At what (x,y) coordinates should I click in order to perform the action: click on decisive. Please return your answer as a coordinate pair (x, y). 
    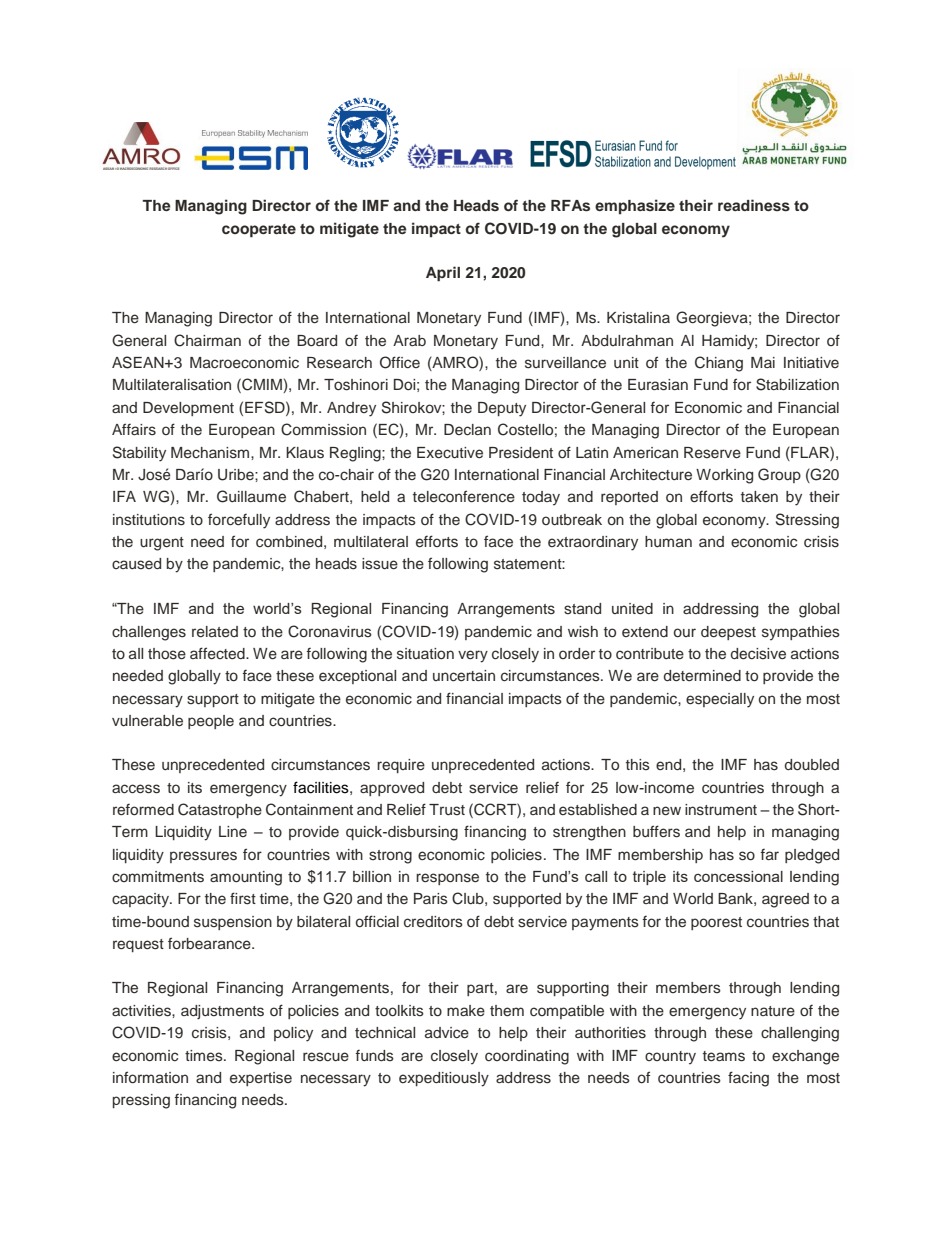
    Looking at the image, I should click on (758, 653).
